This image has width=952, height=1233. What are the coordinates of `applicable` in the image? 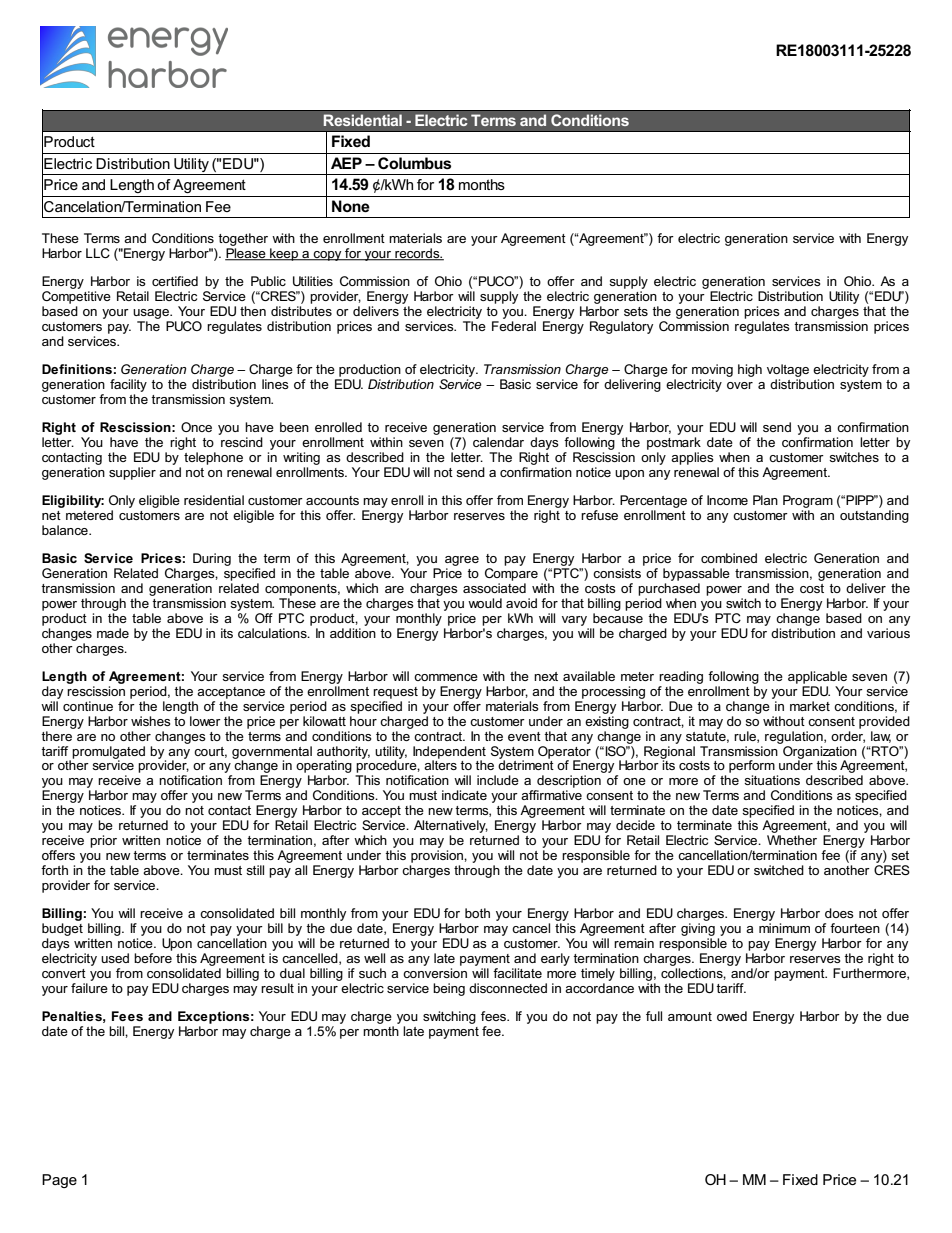 It's located at (817, 677).
